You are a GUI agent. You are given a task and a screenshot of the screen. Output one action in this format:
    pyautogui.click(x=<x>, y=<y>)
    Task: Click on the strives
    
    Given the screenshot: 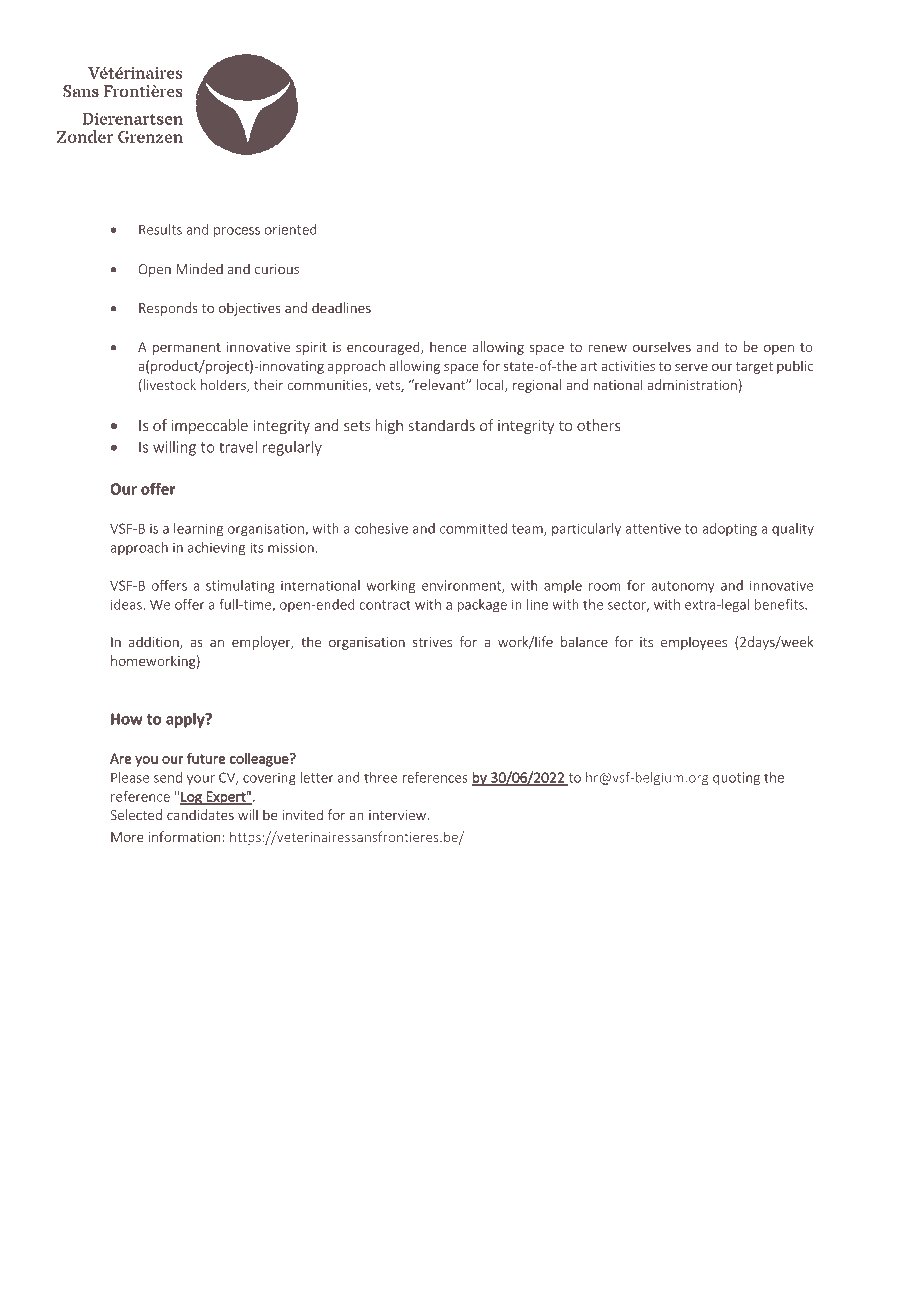 What is the action you would take?
    pyautogui.click(x=432, y=642)
